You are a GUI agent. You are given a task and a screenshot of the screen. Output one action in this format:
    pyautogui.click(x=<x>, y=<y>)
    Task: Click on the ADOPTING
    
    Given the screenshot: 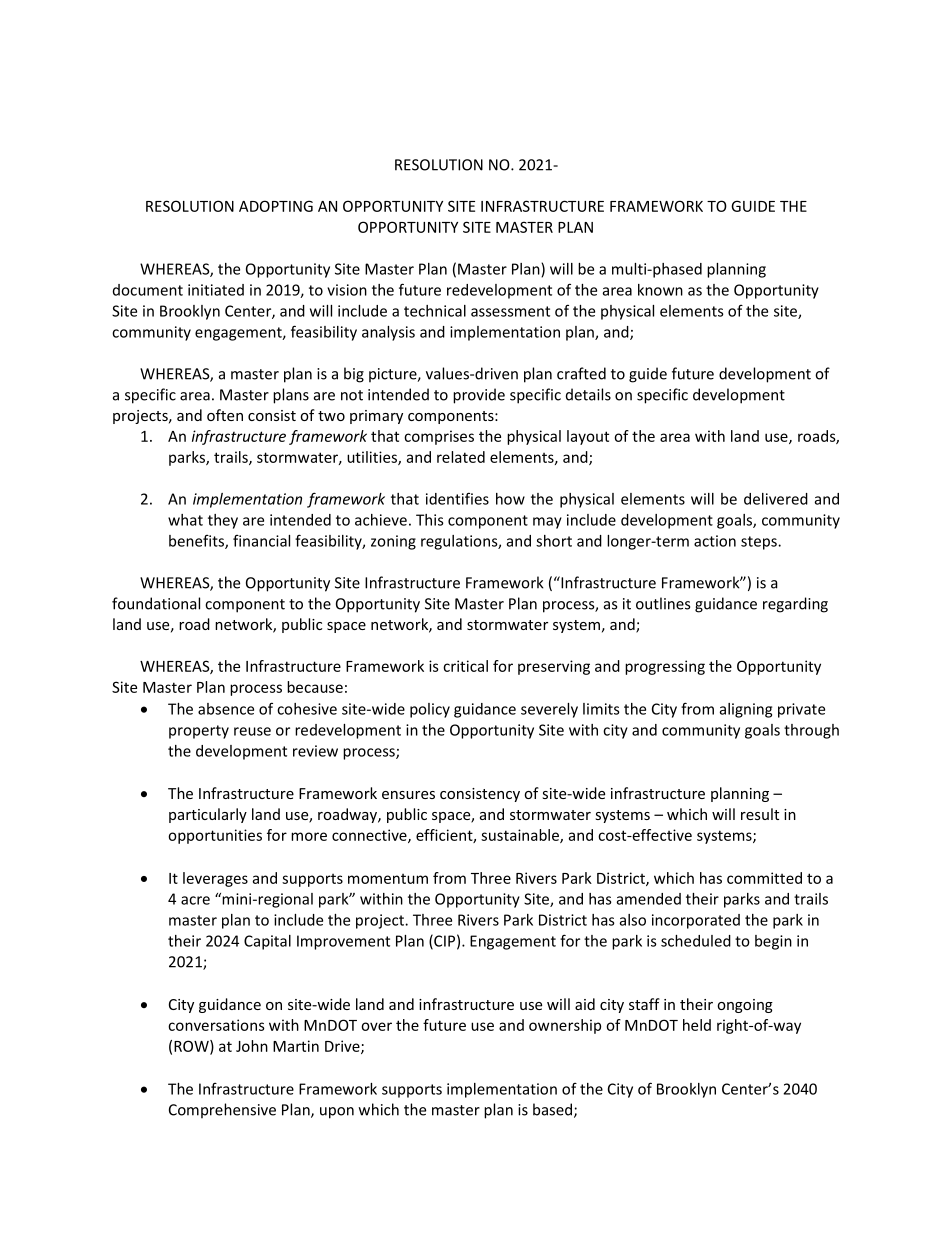 What is the action you would take?
    pyautogui.click(x=276, y=206)
